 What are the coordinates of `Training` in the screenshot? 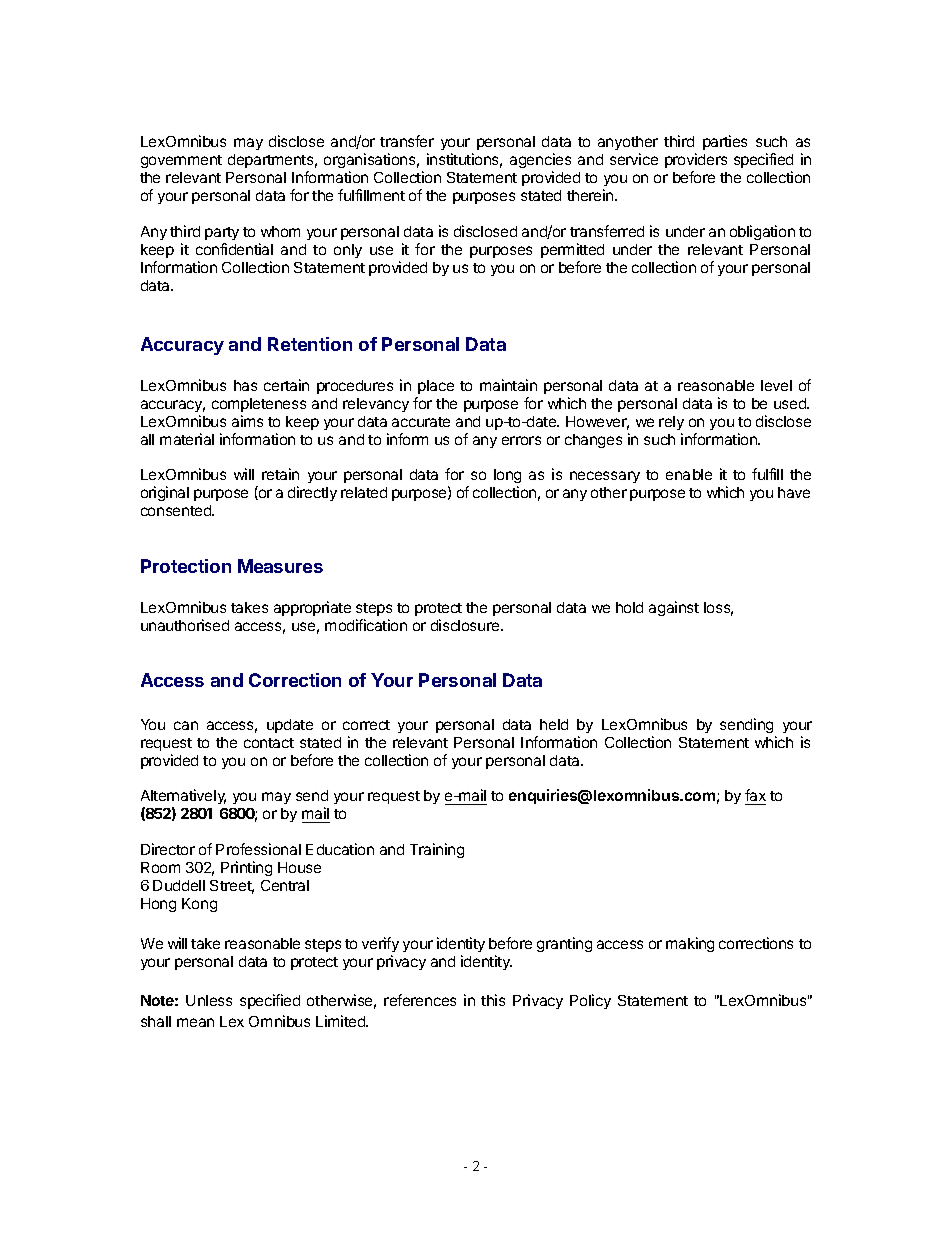 It's located at (437, 850).
